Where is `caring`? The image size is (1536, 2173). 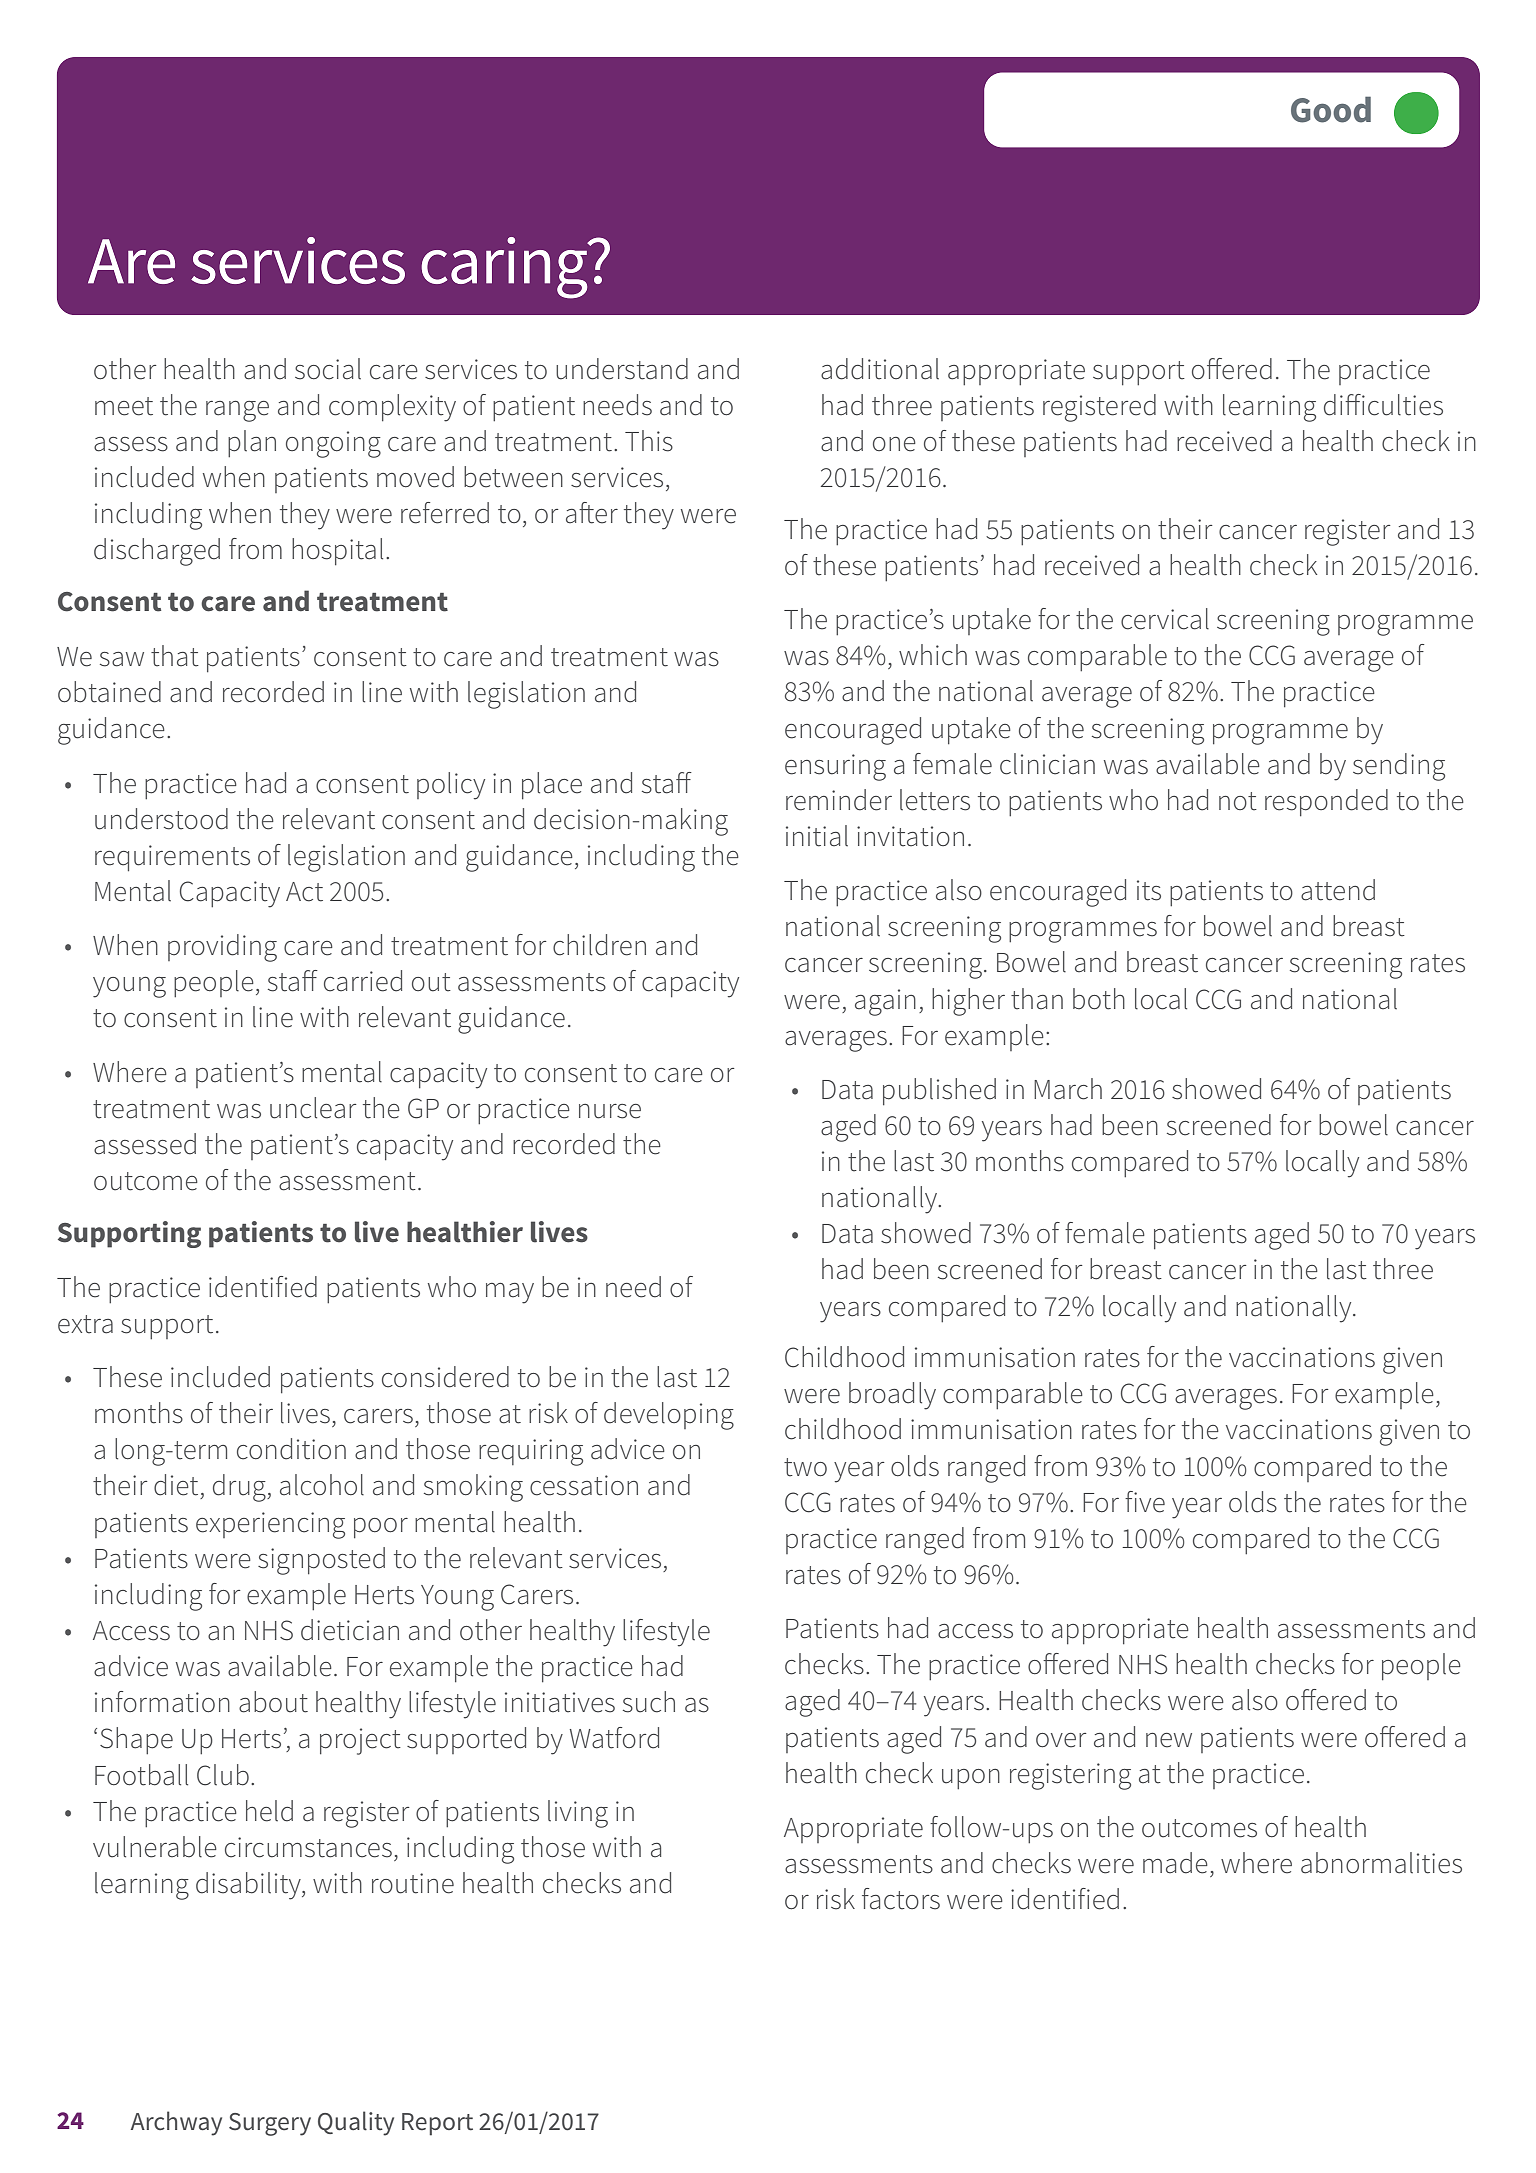
caring is located at coordinates (505, 268).
